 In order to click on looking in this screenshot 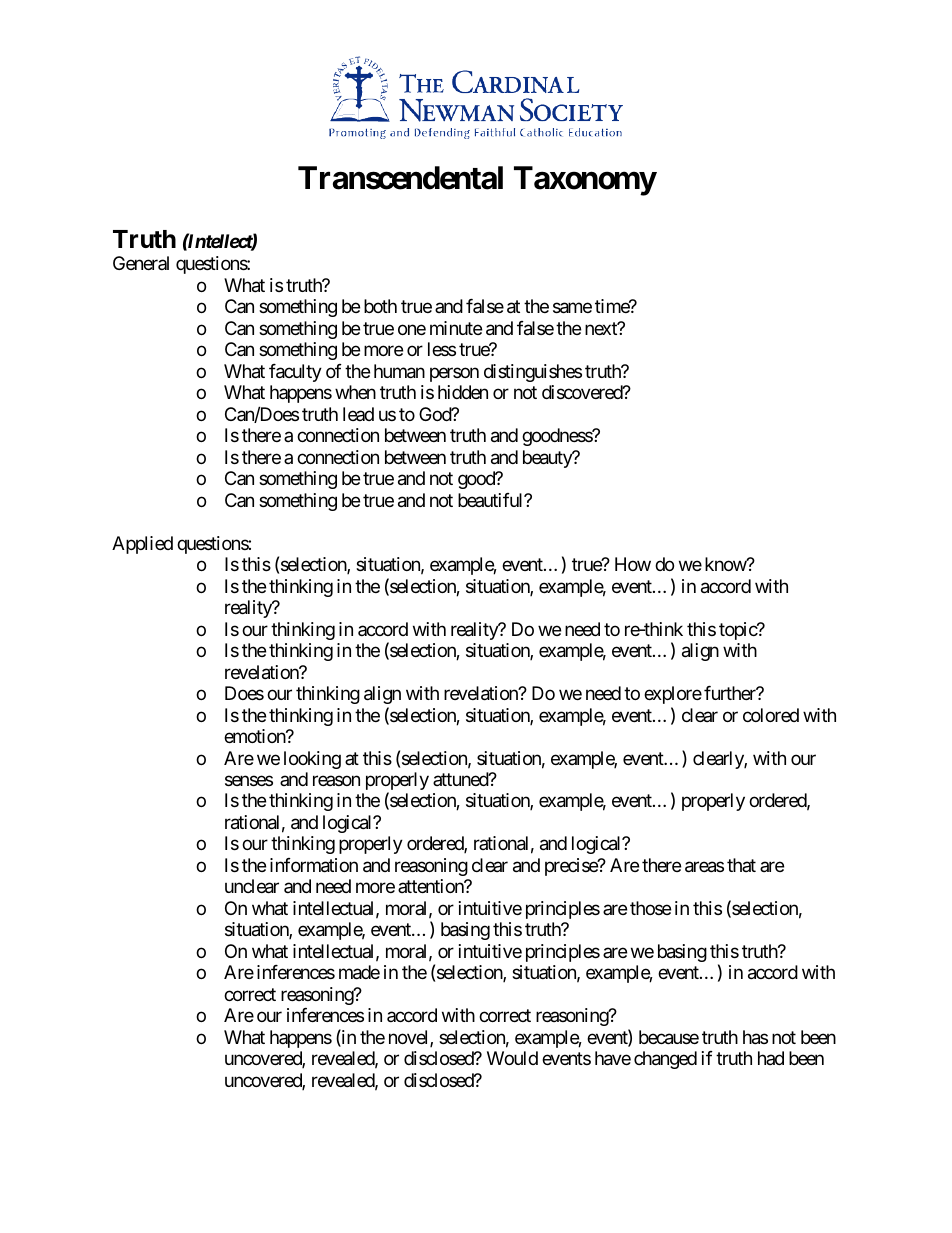, I will do `click(312, 760)`.
